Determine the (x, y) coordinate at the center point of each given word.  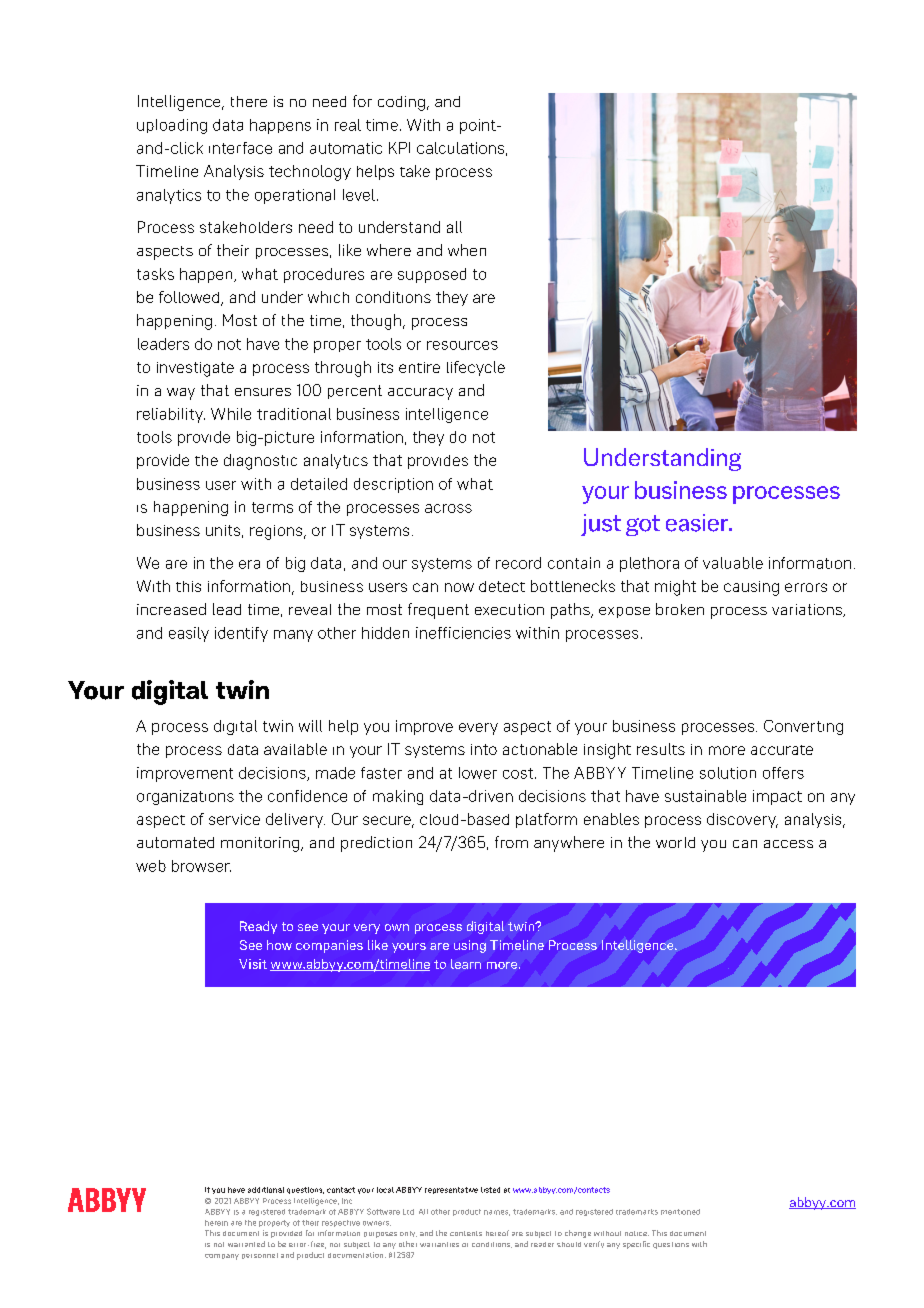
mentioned (680, 1212)
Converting (803, 727)
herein (216, 1223)
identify (241, 634)
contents (466, 1233)
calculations (460, 148)
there (249, 101)
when (467, 250)
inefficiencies (463, 633)
